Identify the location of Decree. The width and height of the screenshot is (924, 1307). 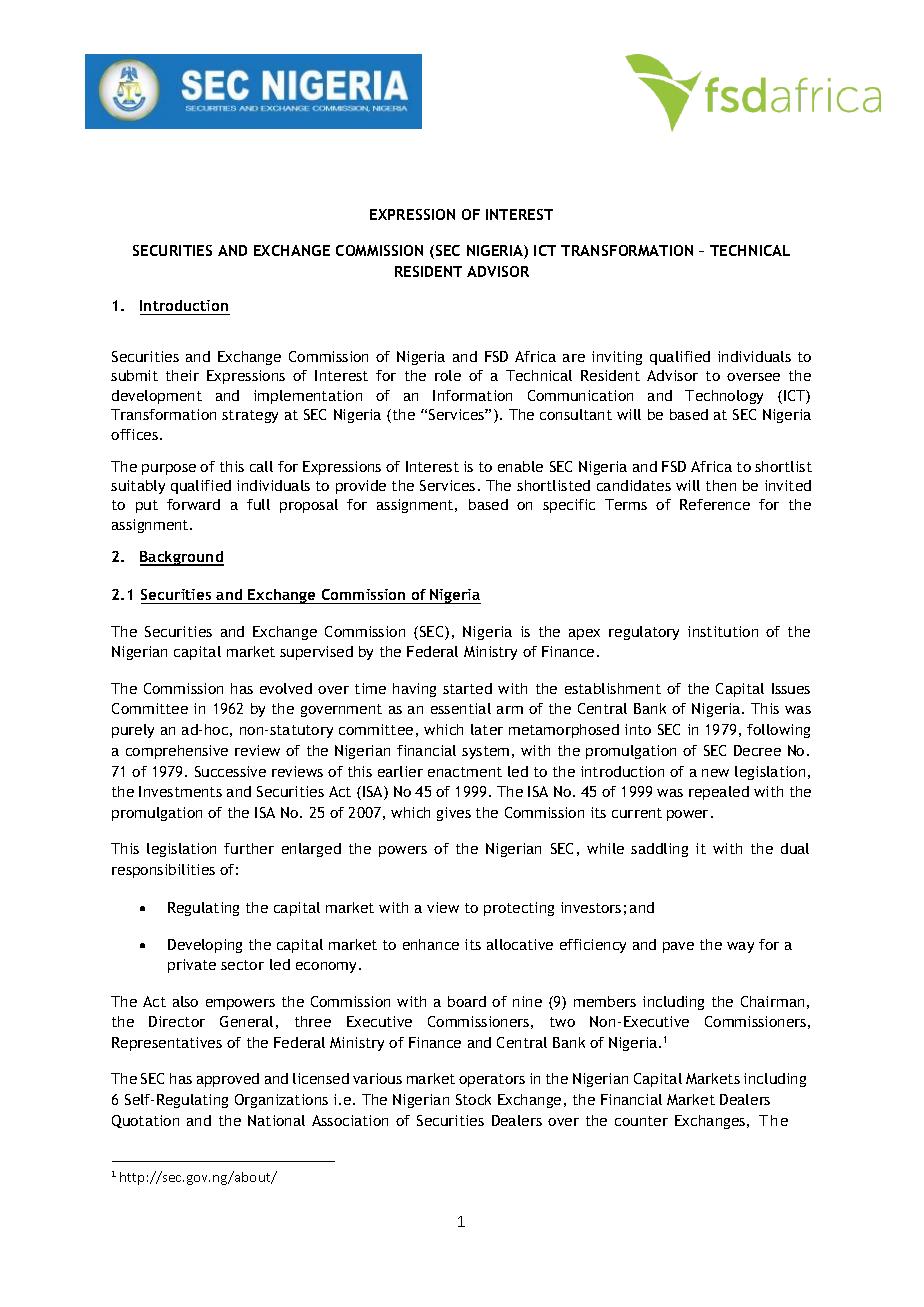
(757, 750).
